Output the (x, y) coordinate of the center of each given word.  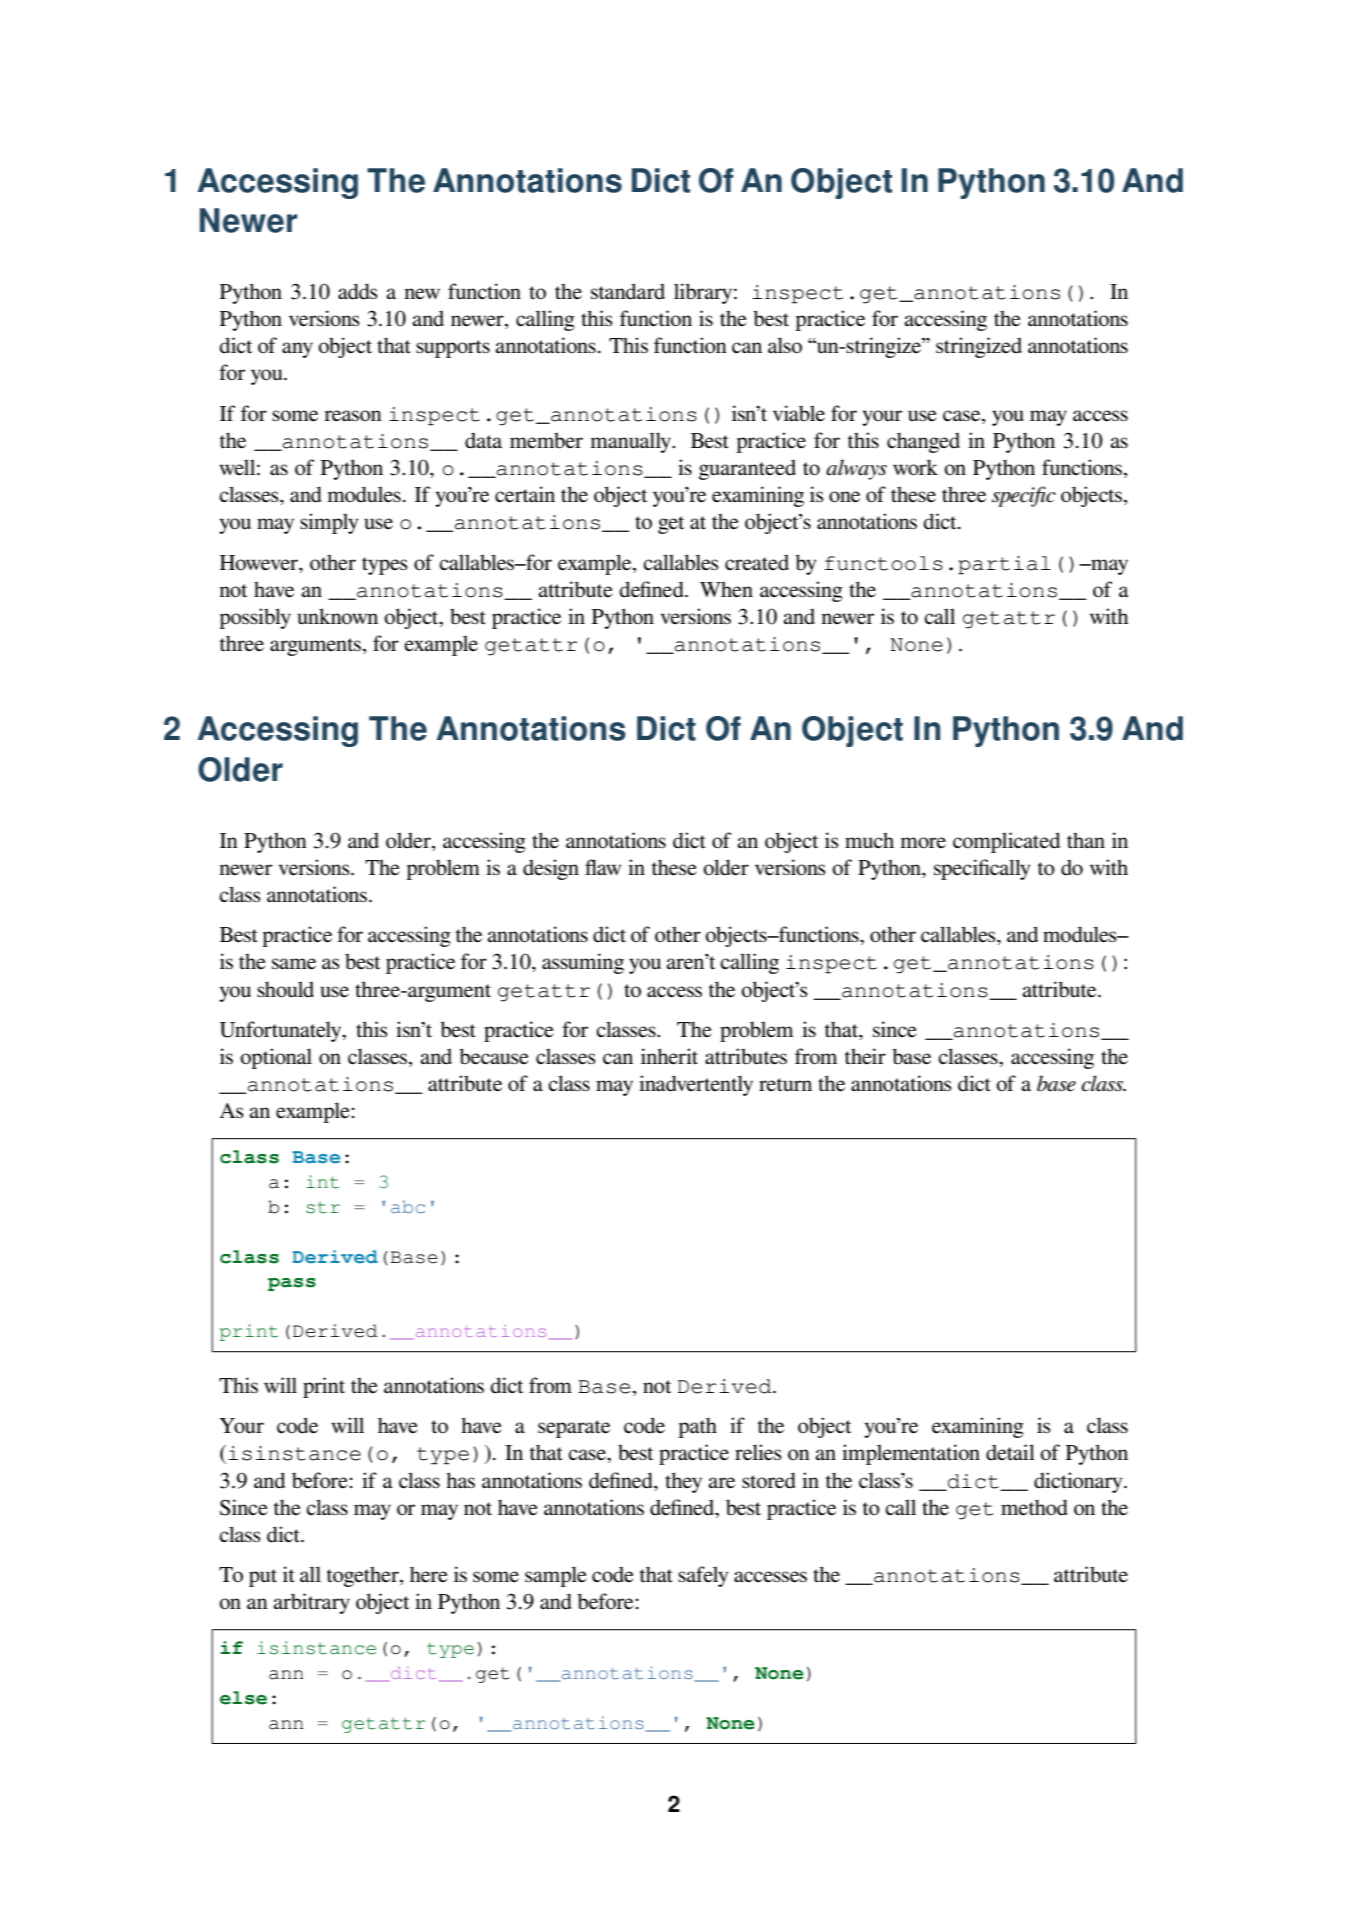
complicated (1006, 842)
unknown (337, 616)
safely (703, 1576)
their (865, 1056)
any (297, 350)
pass (292, 1284)
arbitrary (312, 1603)
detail (1010, 1452)
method (1034, 1507)
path (697, 1427)
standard (628, 291)
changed (923, 442)
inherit (669, 1056)
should (285, 989)
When (726, 589)
